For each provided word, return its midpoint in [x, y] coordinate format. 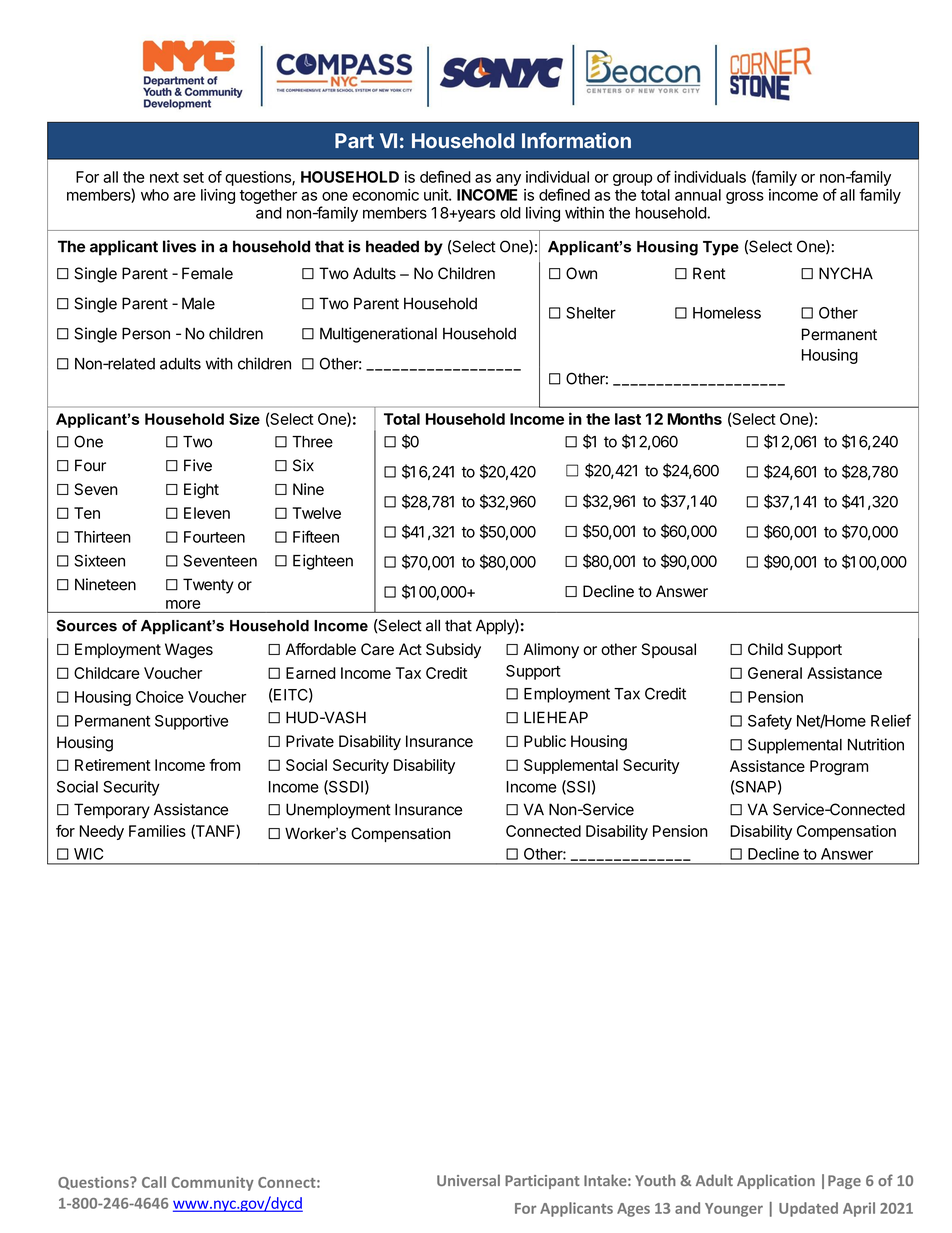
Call [154, 1182]
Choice [160, 697]
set [193, 177]
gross [745, 198]
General [775, 673]
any [508, 180]
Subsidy [453, 650]
